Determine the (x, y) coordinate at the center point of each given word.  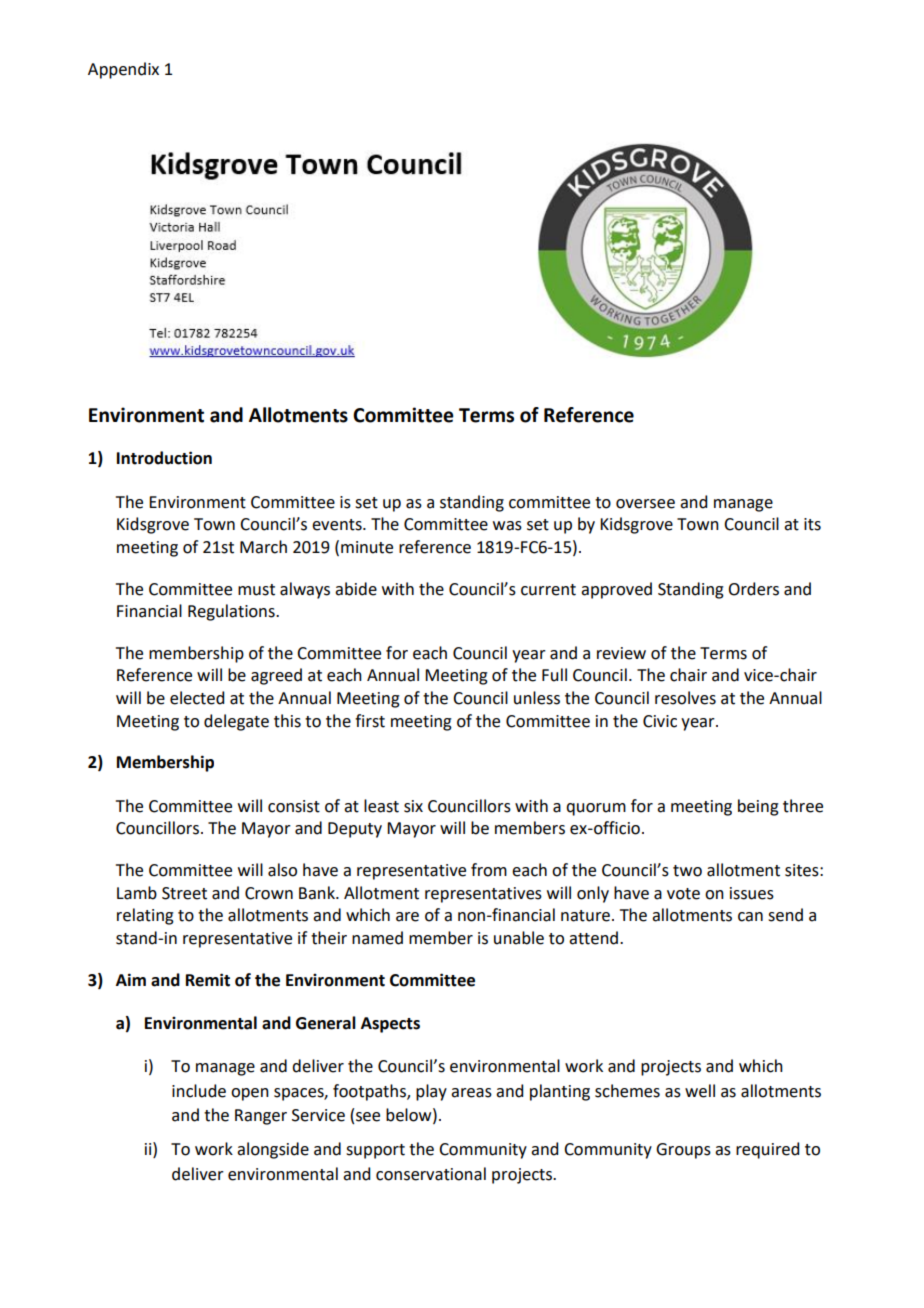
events (338, 525)
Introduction (164, 458)
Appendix (123, 70)
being (758, 807)
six (413, 806)
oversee (645, 504)
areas (471, 1093)
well (700, 1091)
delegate (236, 722)
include (199, 1091)
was (507, 526)
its (812, 524)
